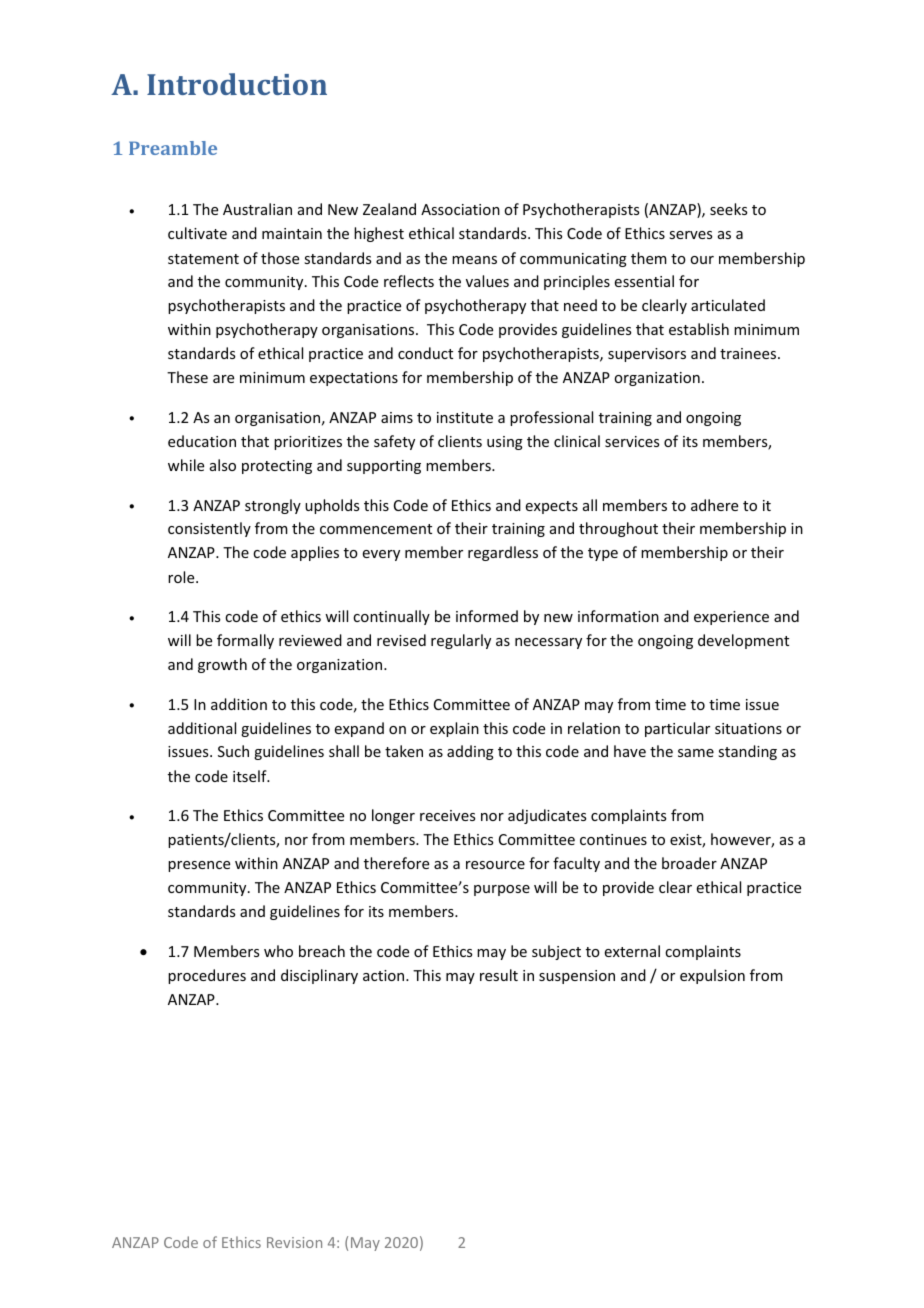 This screenshot has width=924, height=1308. What do you see at coordinates (714, 505) in the screenshot?
I see `adhere` at bounding box center [714, 505].
